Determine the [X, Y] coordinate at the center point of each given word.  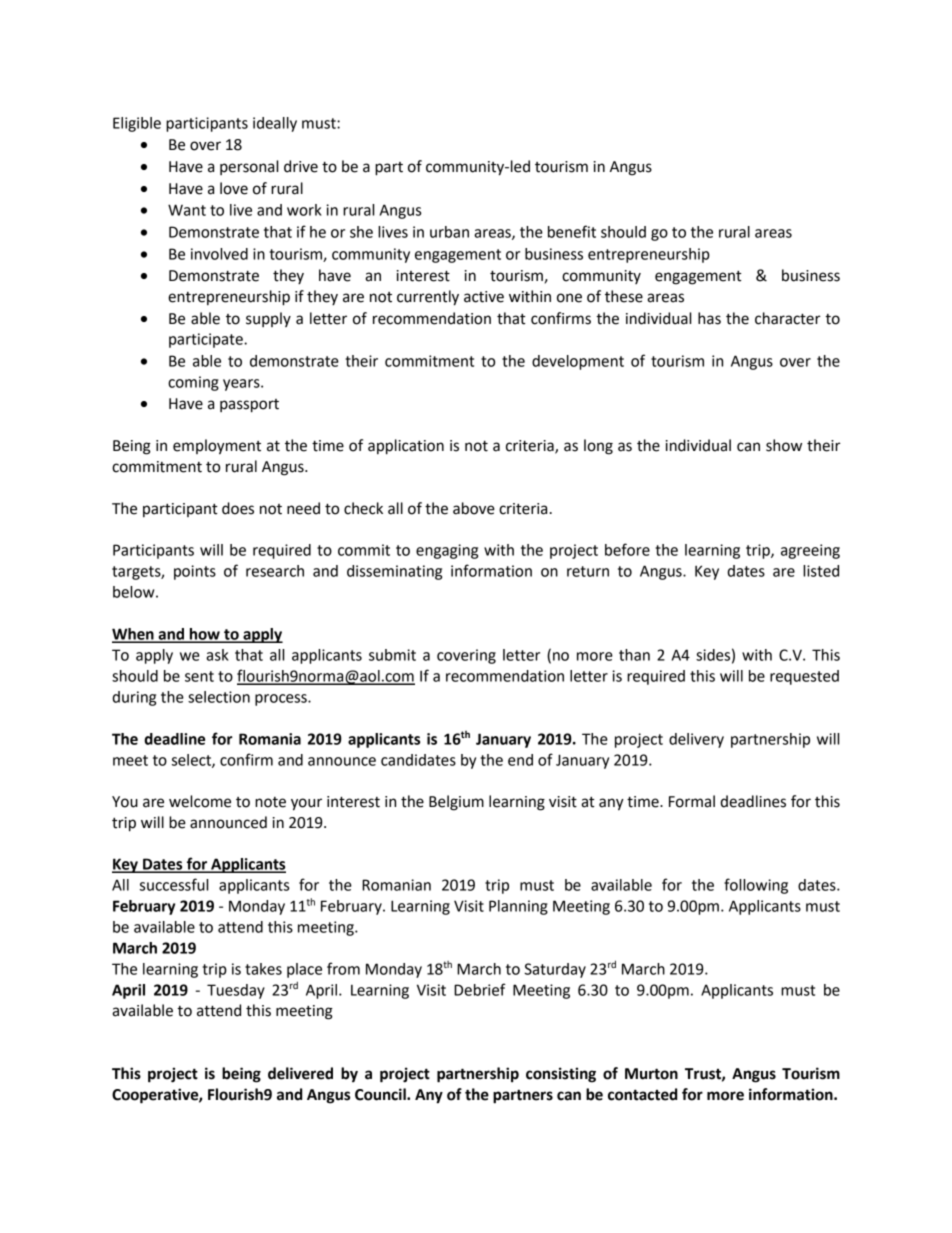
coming [193, 383]
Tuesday [236, 991]
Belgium [456, 803]
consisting [561, 1075]
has [709, 318]
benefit [572, 231]
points [195, 572]
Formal [692, 801]
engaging [447, 551]
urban [449, 232]
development [578, 362]
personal [249, 167]
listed [821, 571]
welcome [200, 801]
